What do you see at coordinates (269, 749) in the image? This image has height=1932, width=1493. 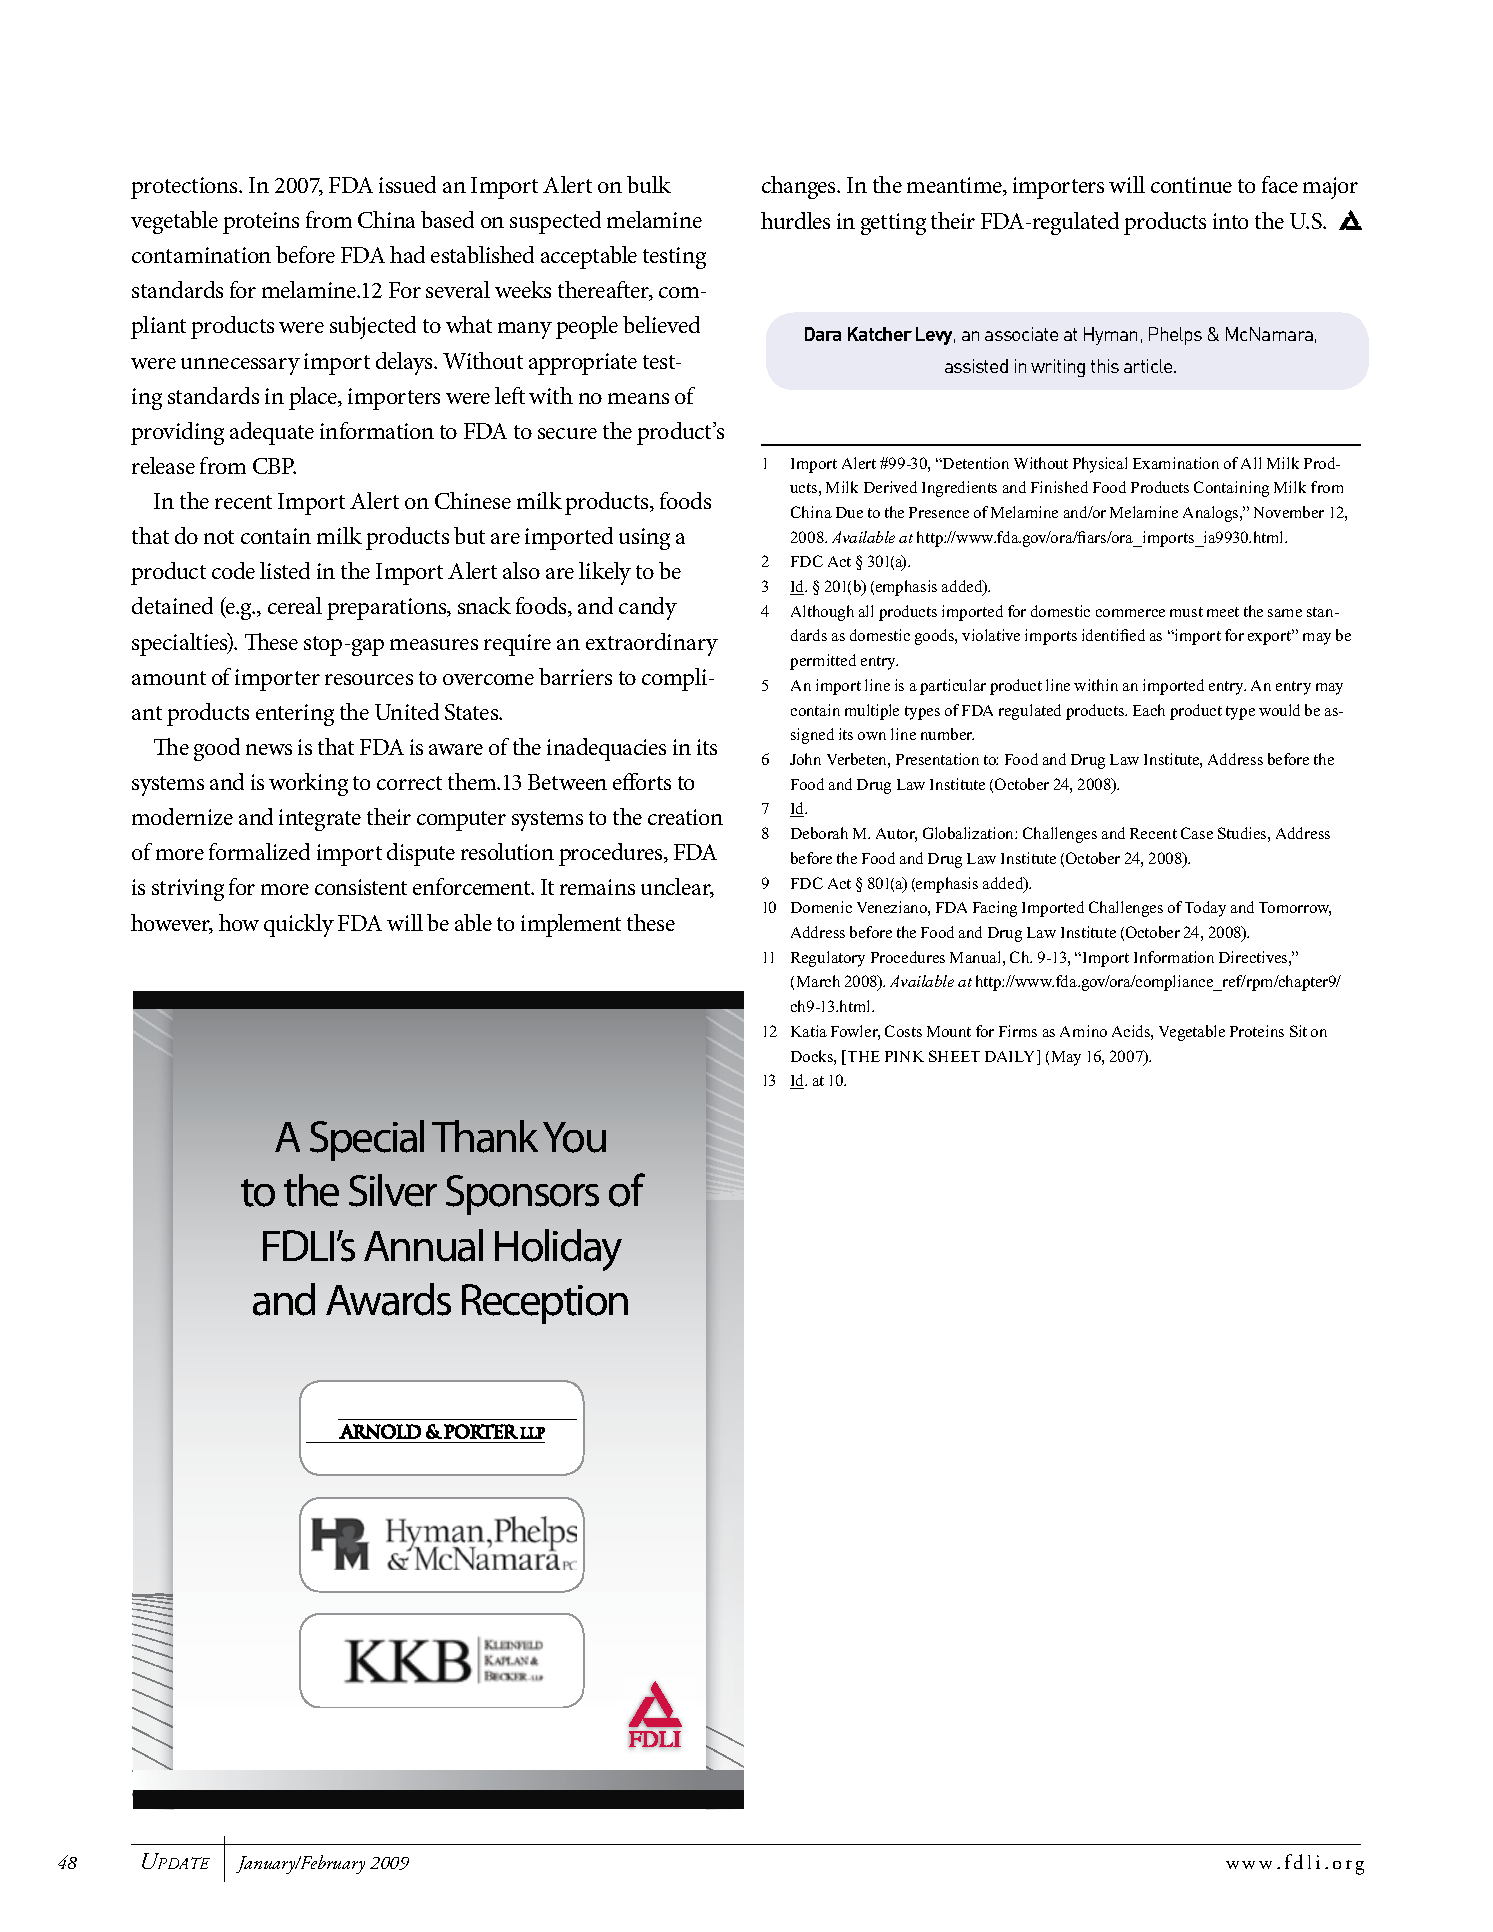 I see `news` at bounding box center [269, 749].
